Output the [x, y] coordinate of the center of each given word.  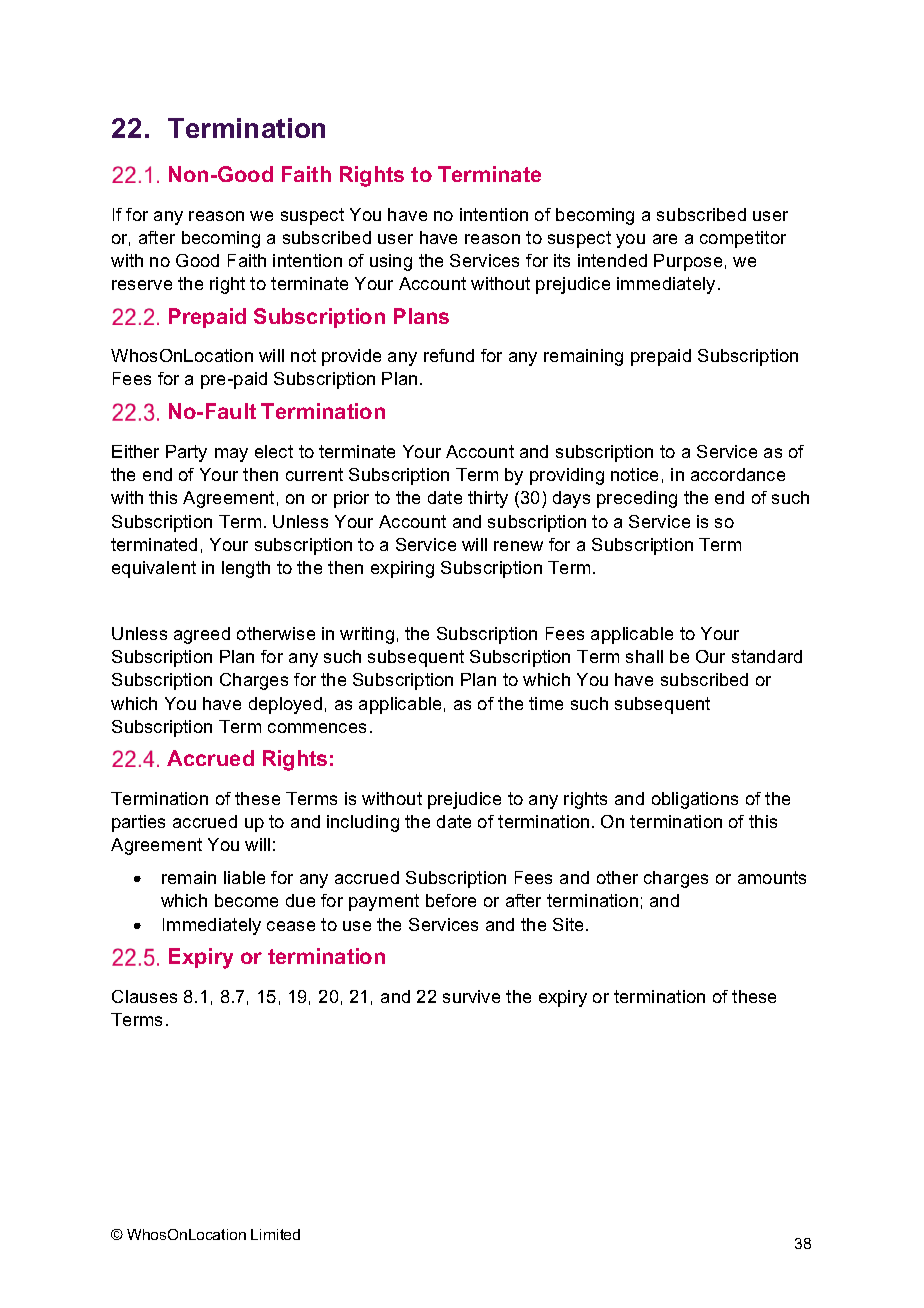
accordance [738, 474]
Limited [275, 1234]
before [451, 900]
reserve [142, 285]
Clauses [144, 996]
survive [471, 996]
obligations [695, 800]
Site [570, 924]
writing [367, 635]
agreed [202, 635]
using [391, 262]
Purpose [688, 262]
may [231, 455]
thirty [488, 499]
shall [644, 656]
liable [244, 877]
